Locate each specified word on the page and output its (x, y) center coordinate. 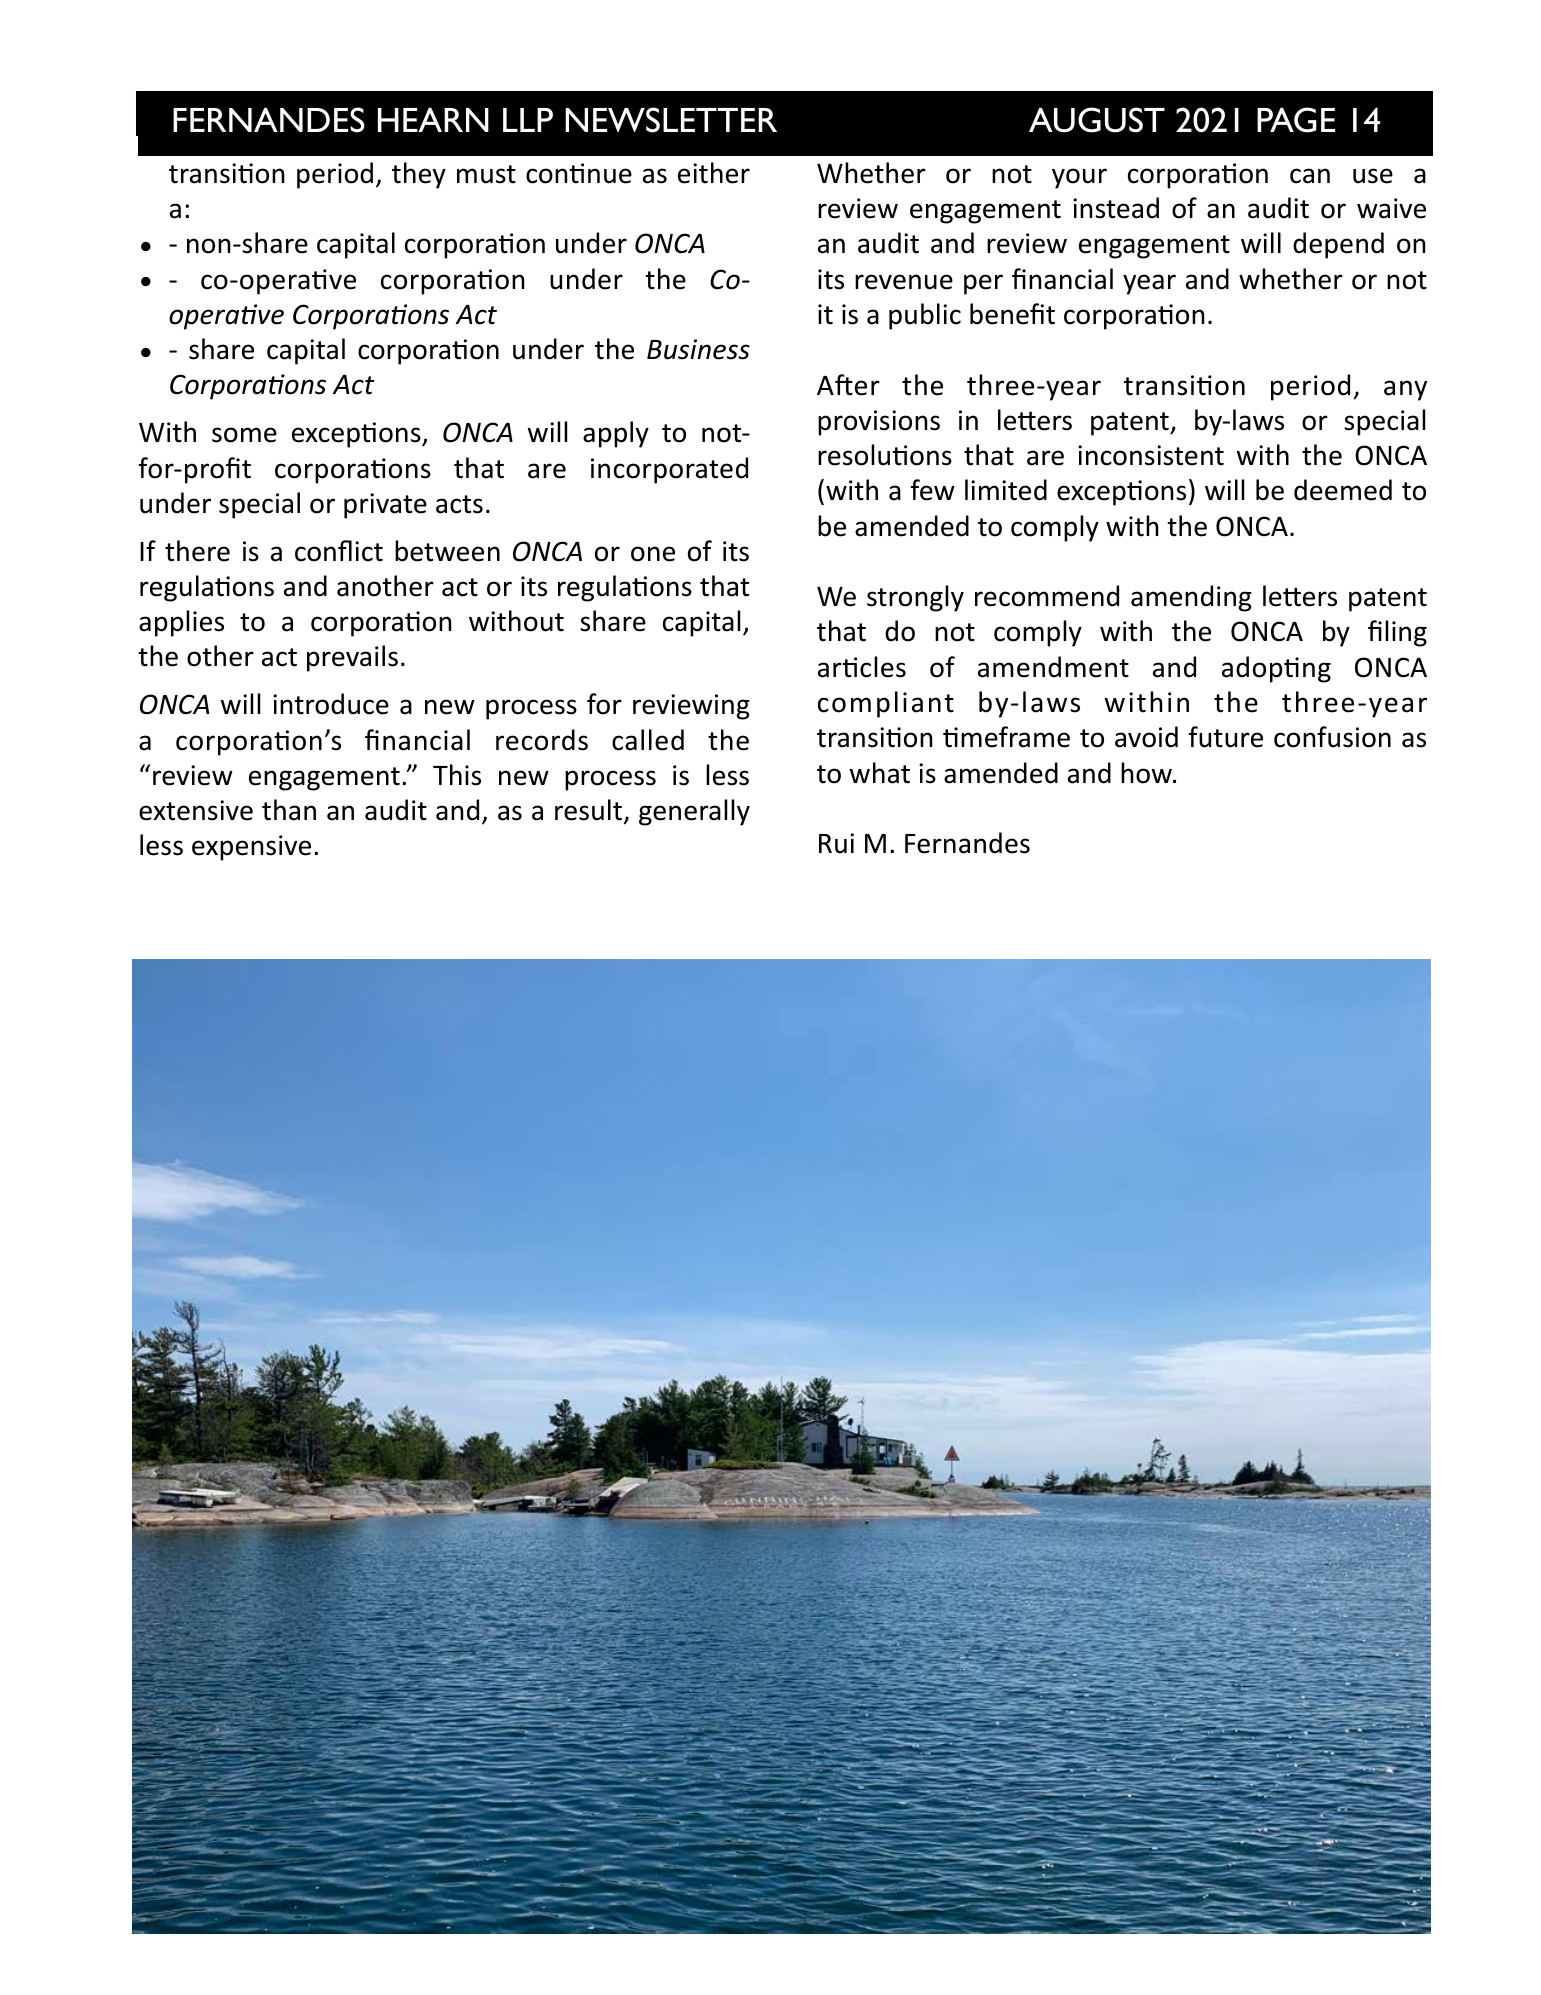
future (1226, 737)
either (714, 173)
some (244, 435)
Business (698, 349)
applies (181, 623)
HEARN (433, 119)
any (1405, 390)
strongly (915, 598)
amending (1191, 598)
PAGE (1296, 120)
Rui (836, 843)
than (289, 810)
